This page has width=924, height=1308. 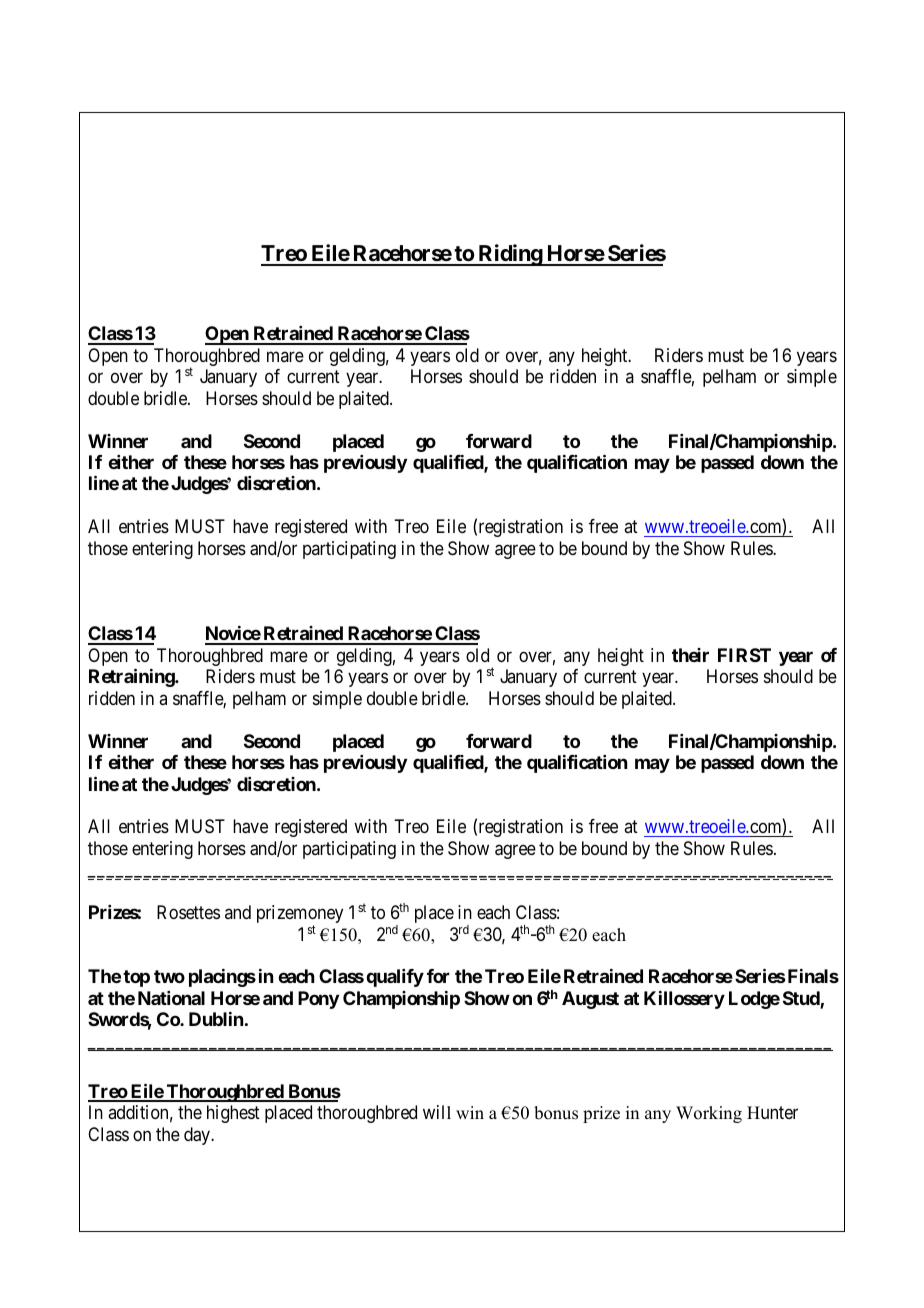 What do you see at coordinates (188, 912) in the page?
I see `Rosettes` at bounding box center [188, 912].
